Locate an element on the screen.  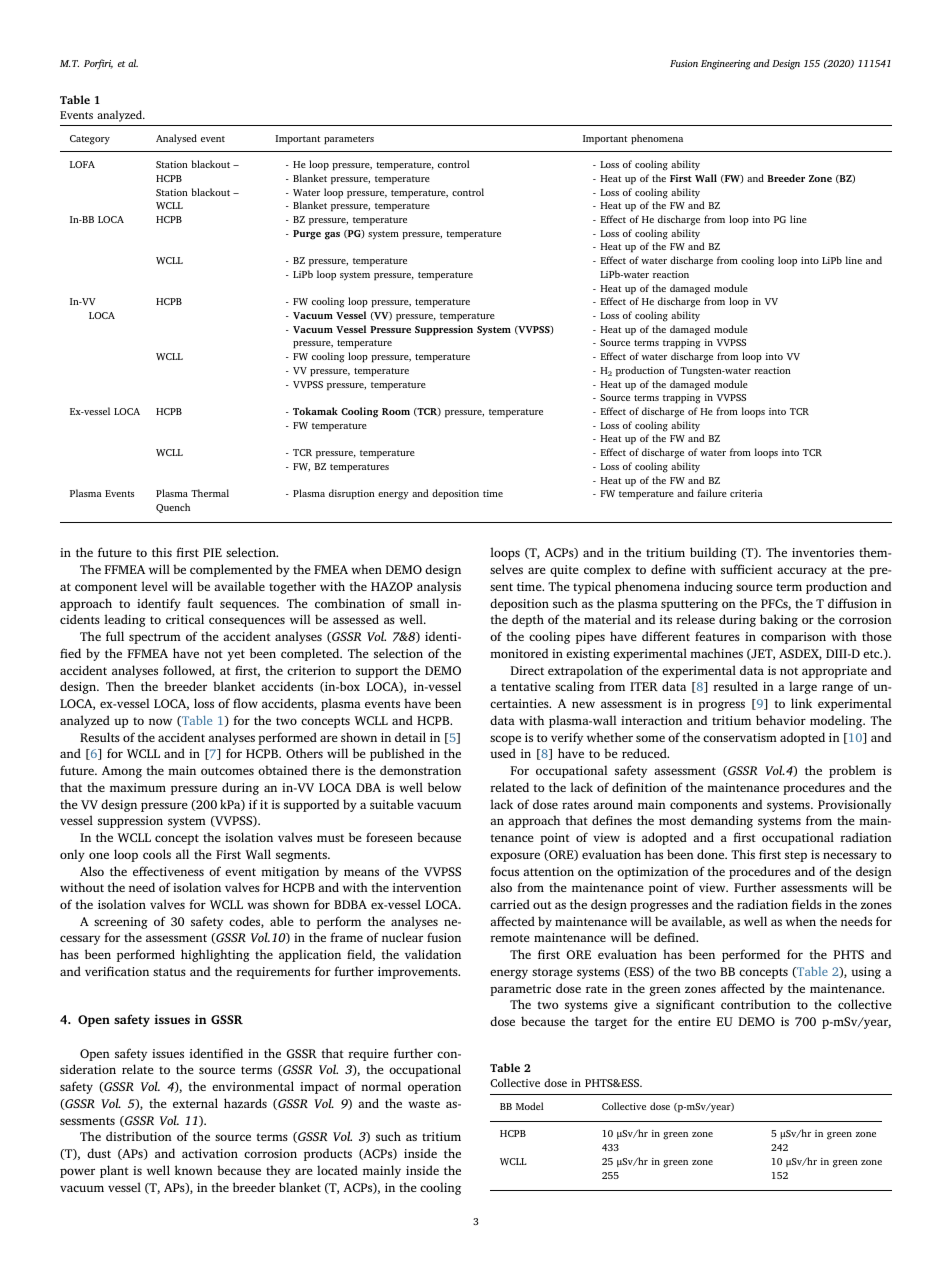
comparison is located at coordinates (793, 638).
